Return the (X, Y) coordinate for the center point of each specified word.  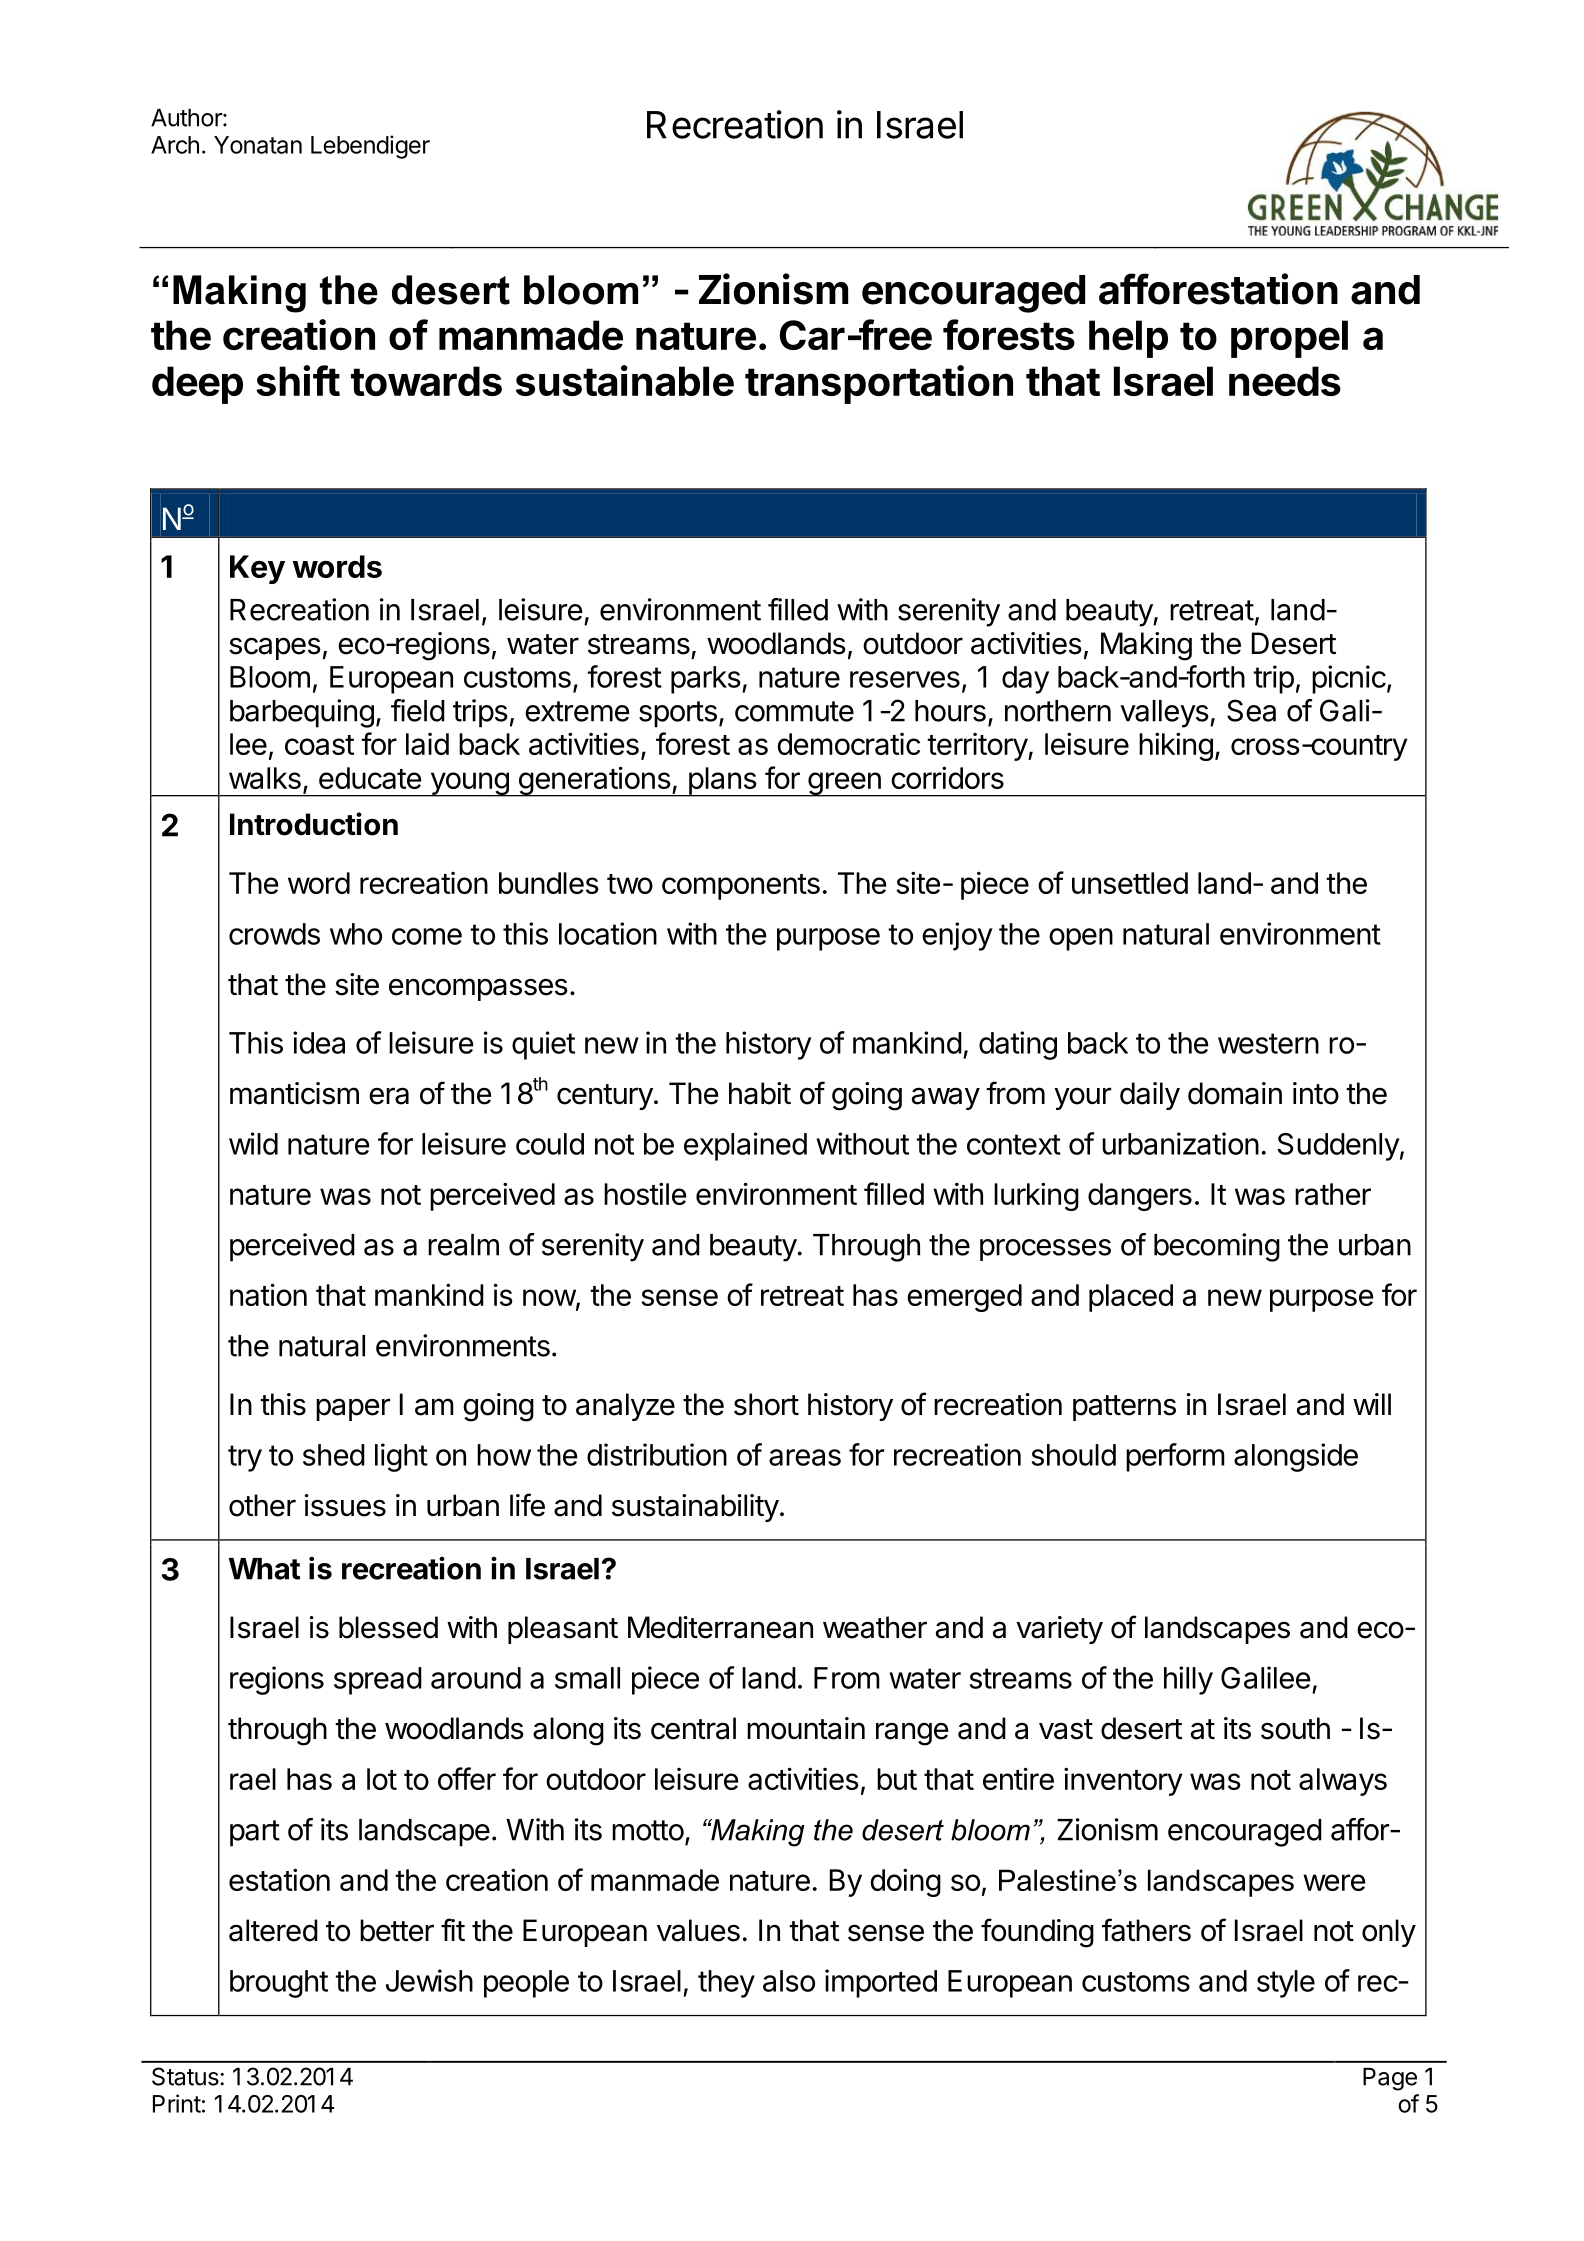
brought (279, 1984)
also (789, 1981)
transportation (879, 384)
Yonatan (258, 145)
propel (1289, 339)
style (1286, 1984)
